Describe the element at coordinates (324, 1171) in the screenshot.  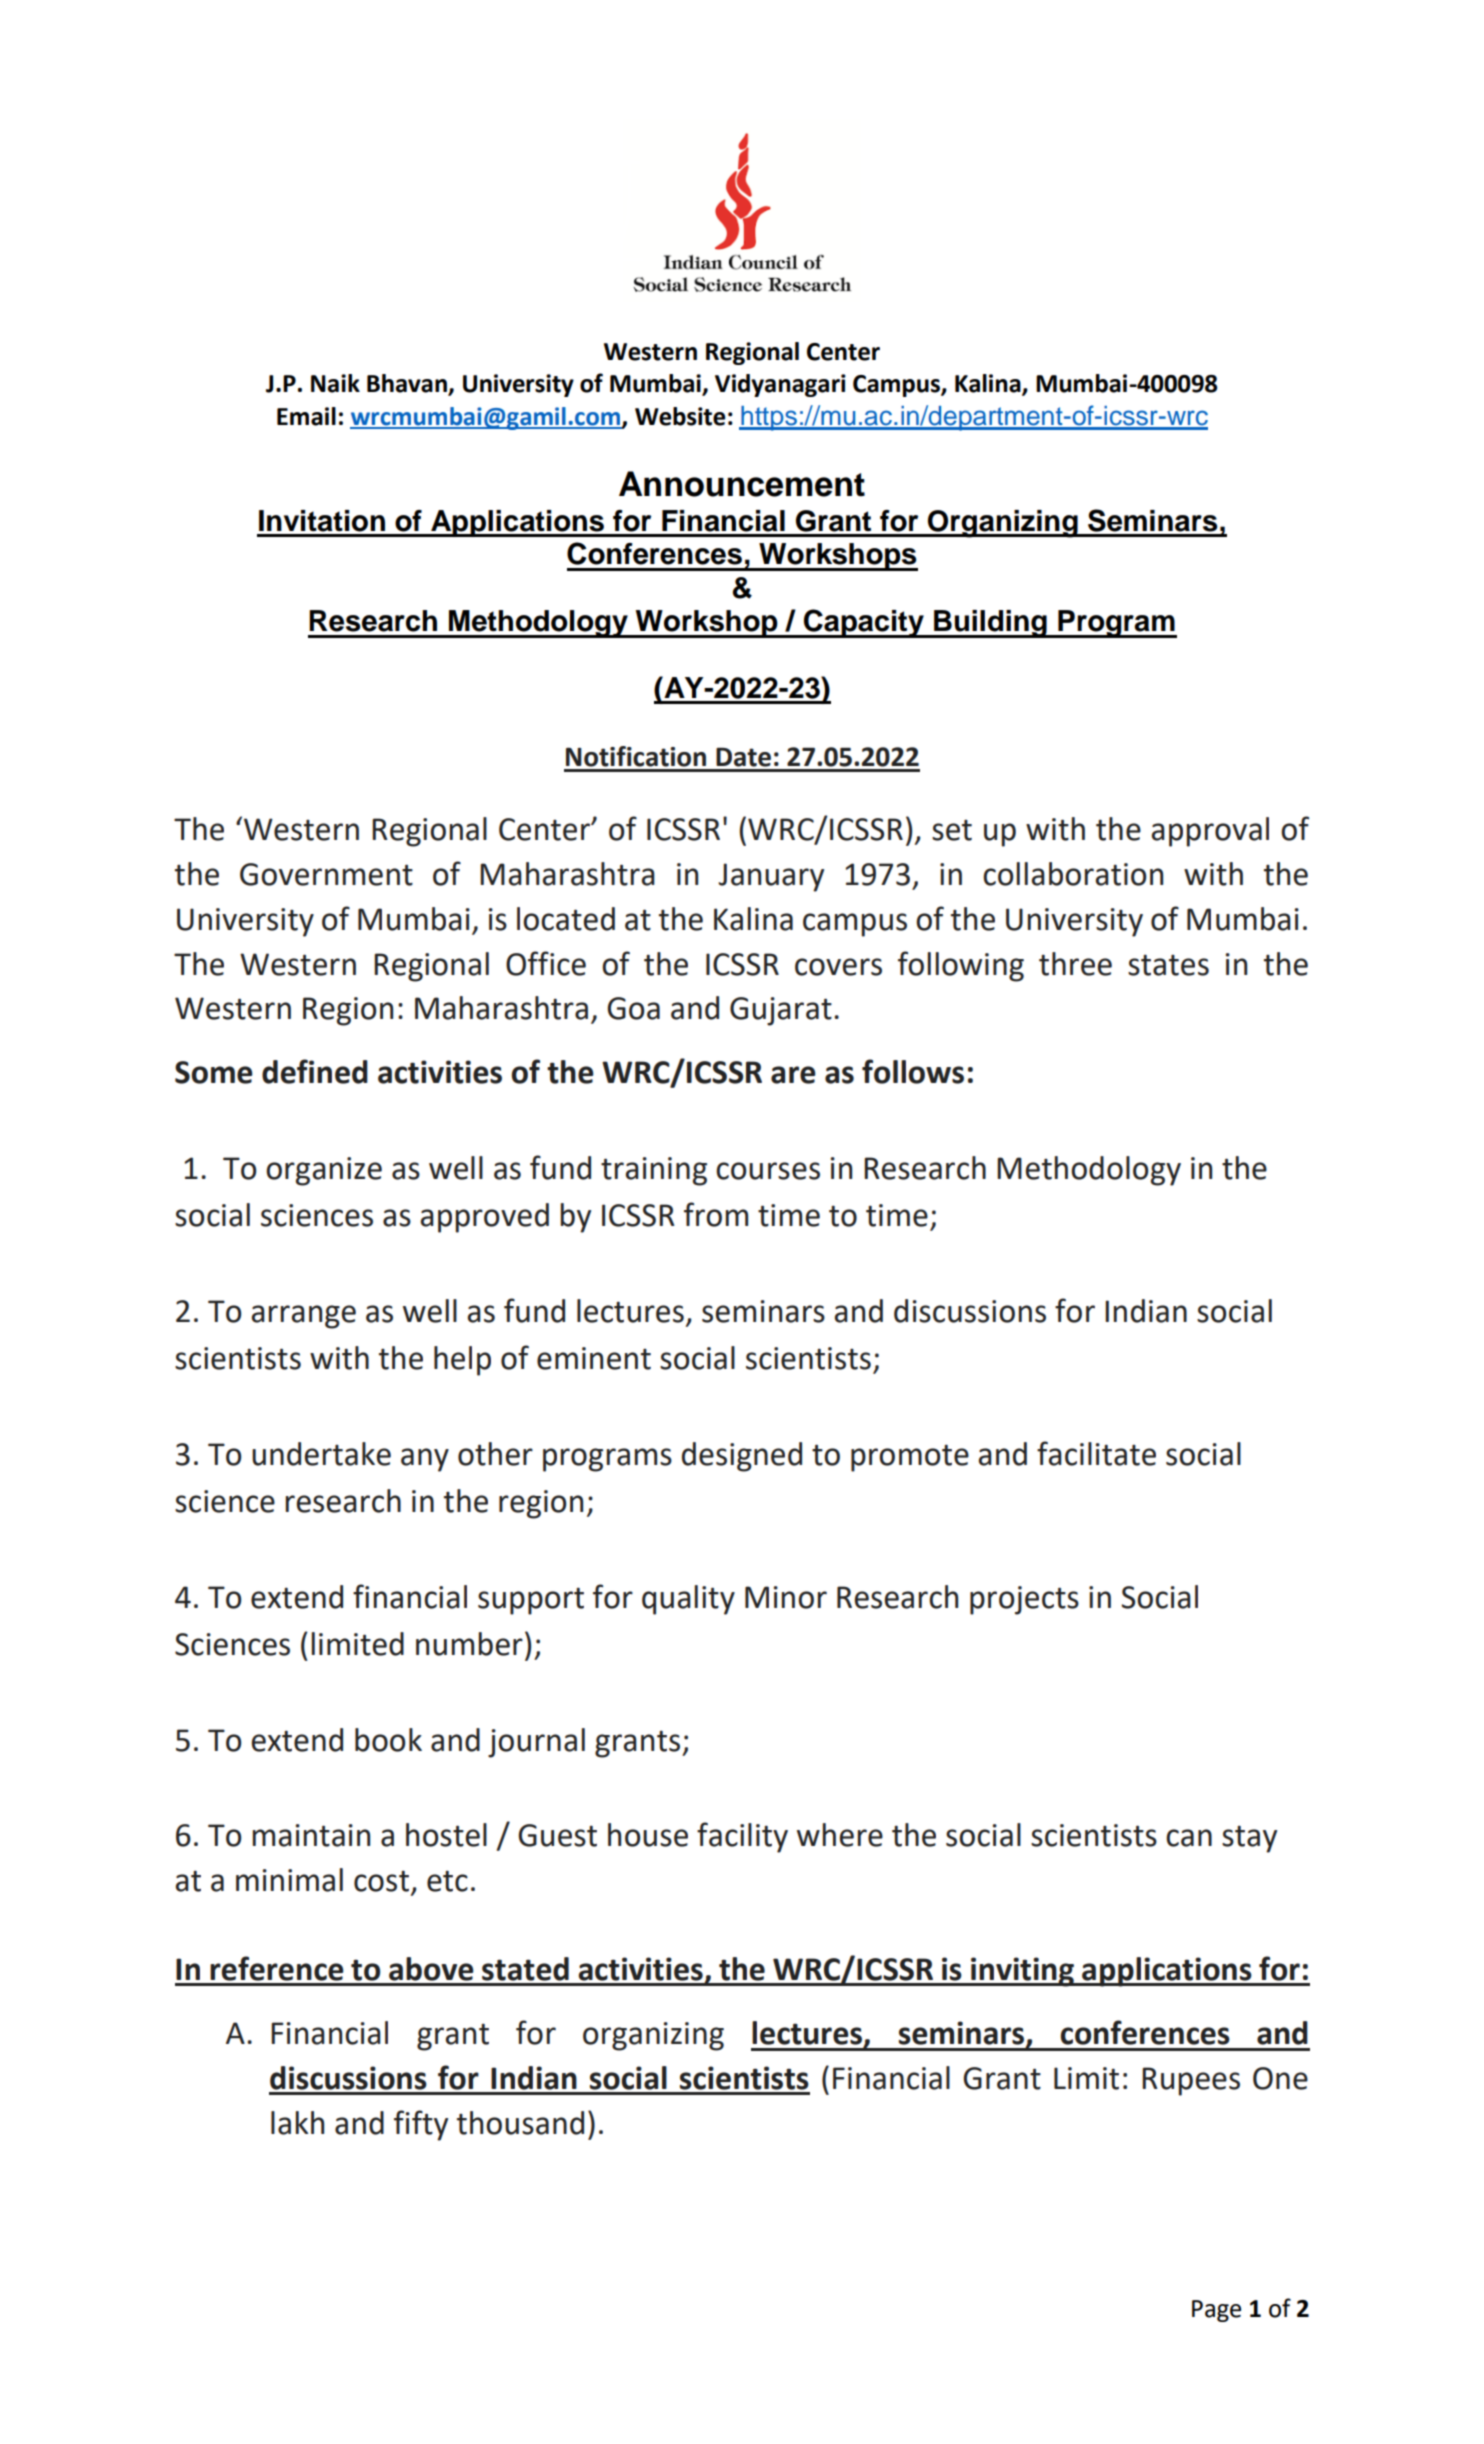
I see `organize` at that location.
